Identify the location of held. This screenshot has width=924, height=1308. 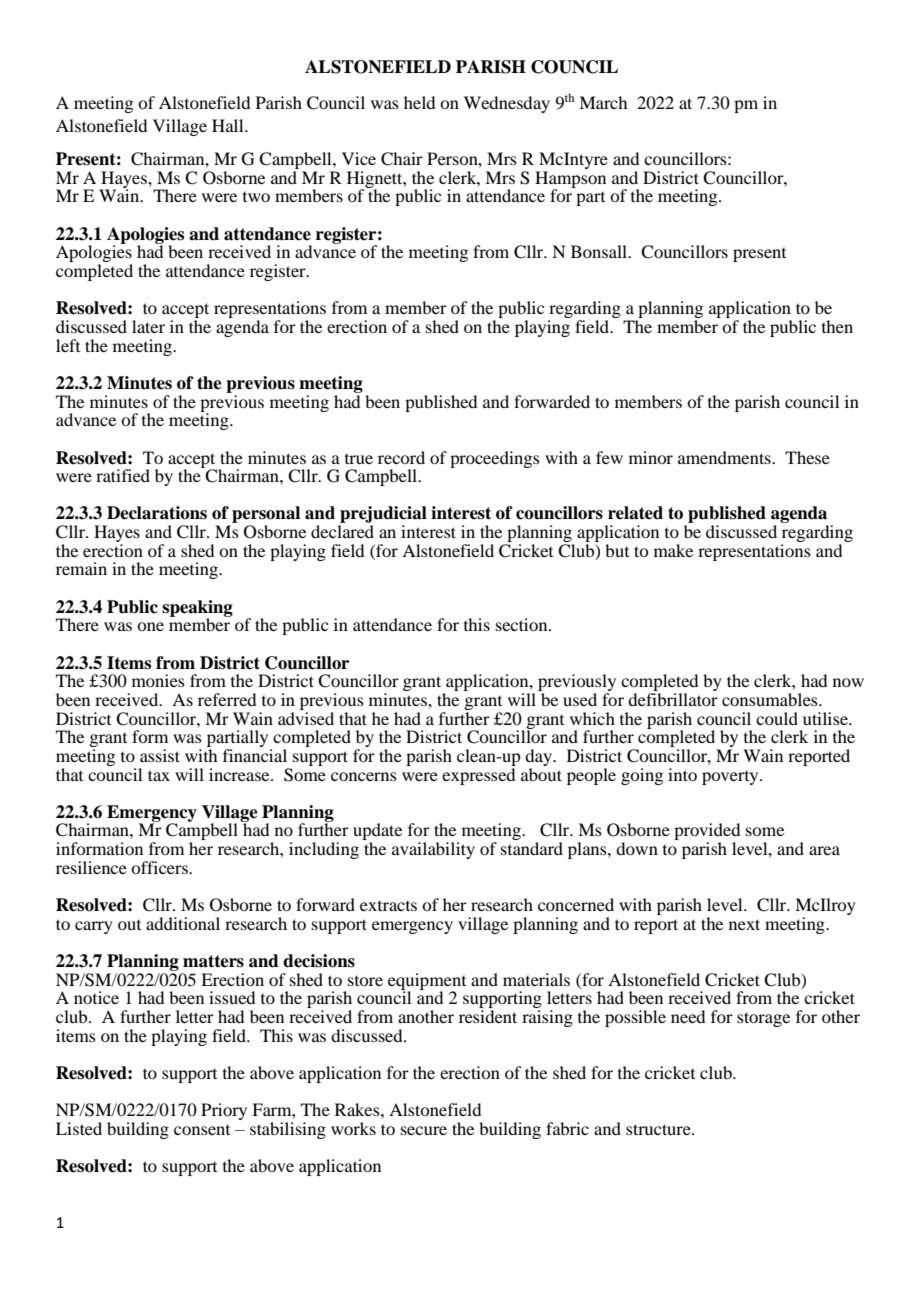
(419, 102).
